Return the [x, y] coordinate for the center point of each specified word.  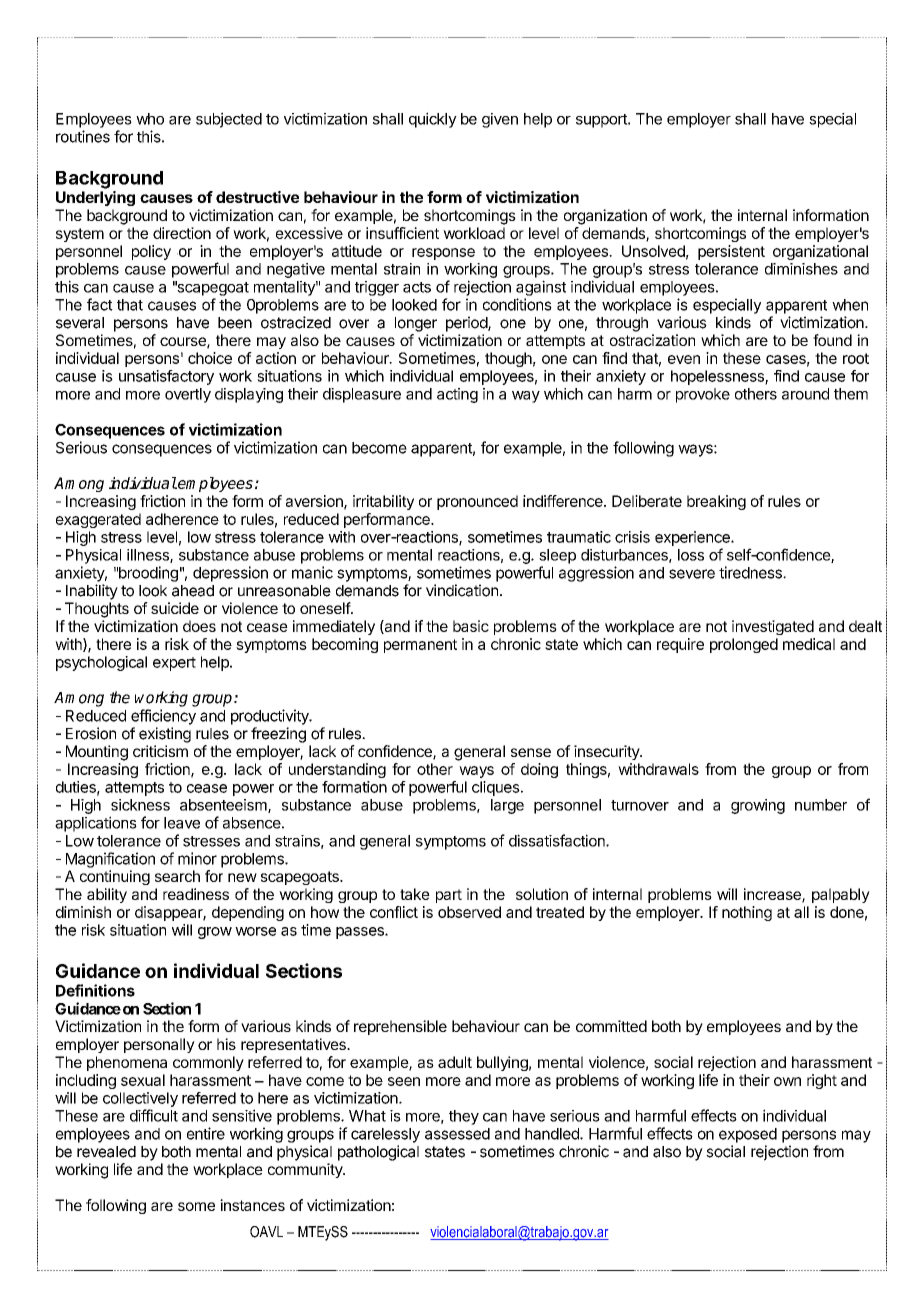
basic [471, 626]
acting [457, 395]
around [805, 394]
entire [206, 1133]
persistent [731, 252]
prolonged [744, 645]
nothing [747, 913]
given [500, 120]
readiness [196, 894]
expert [174, 664]
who [150, 119]
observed [469, 912]
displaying [249, 395]
